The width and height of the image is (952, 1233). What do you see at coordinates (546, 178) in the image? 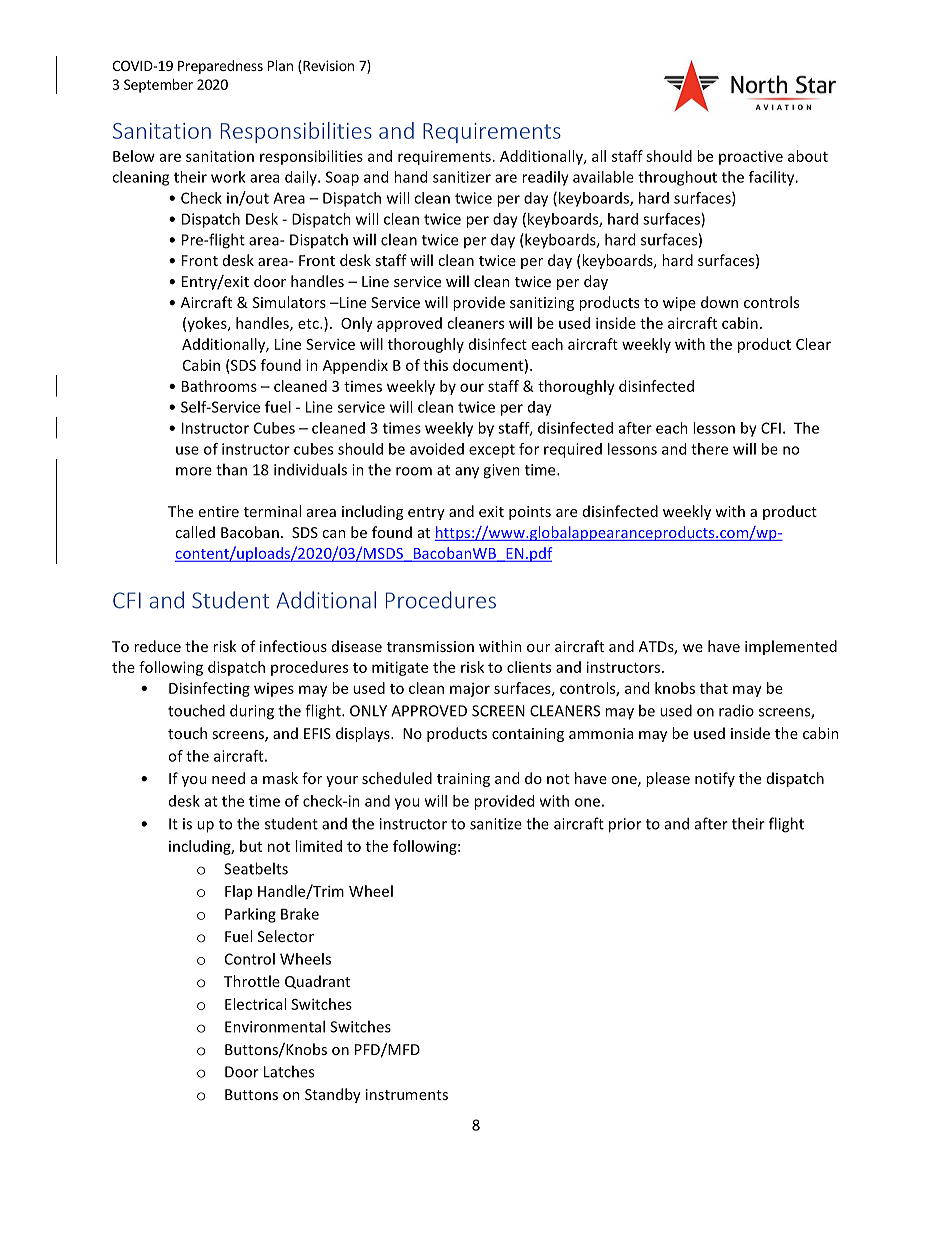
I see `readily` at bounding box center [546, 178].
